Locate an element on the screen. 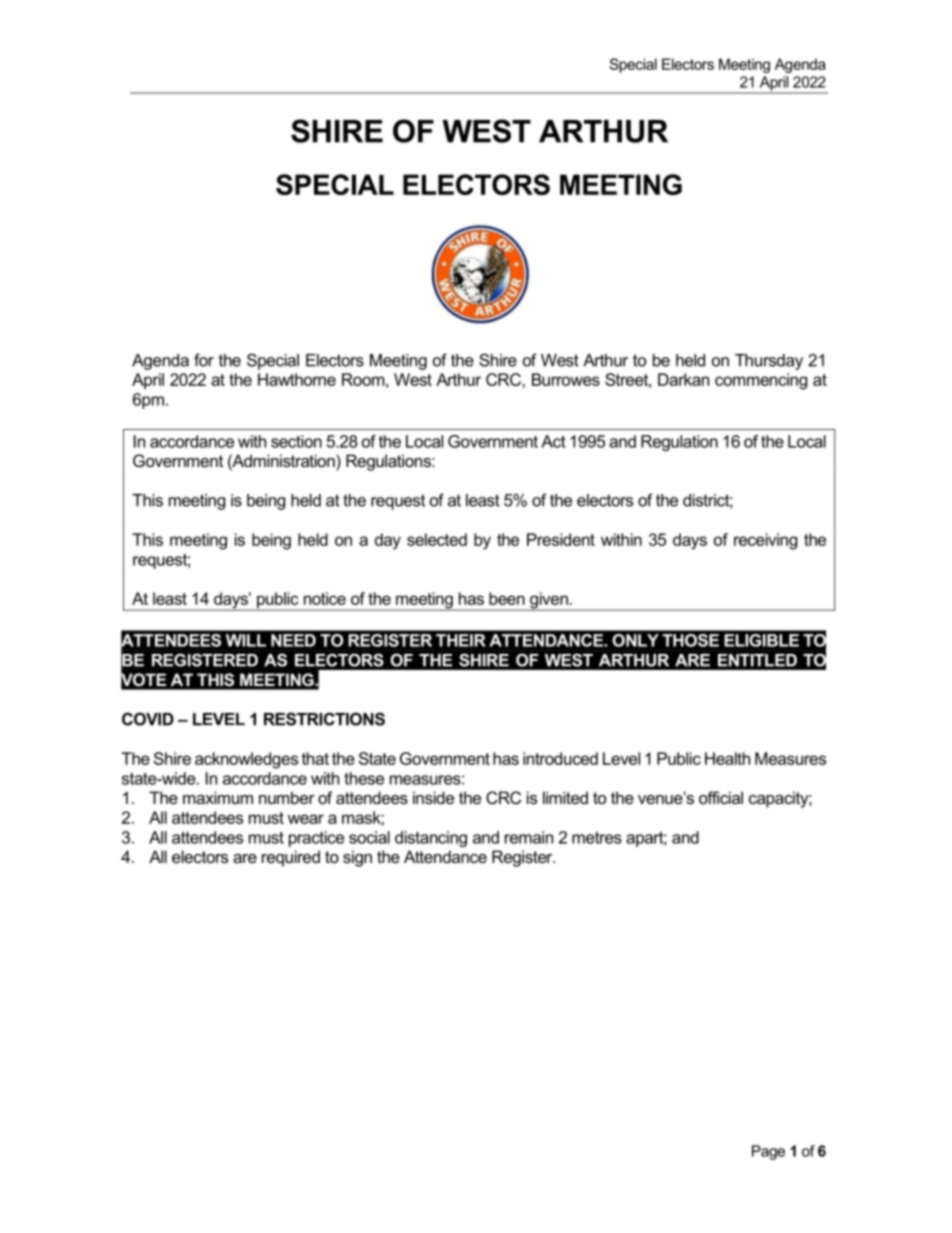 This screenshot has width=952, height=1233. metres is located at coordinates (597, 837).
